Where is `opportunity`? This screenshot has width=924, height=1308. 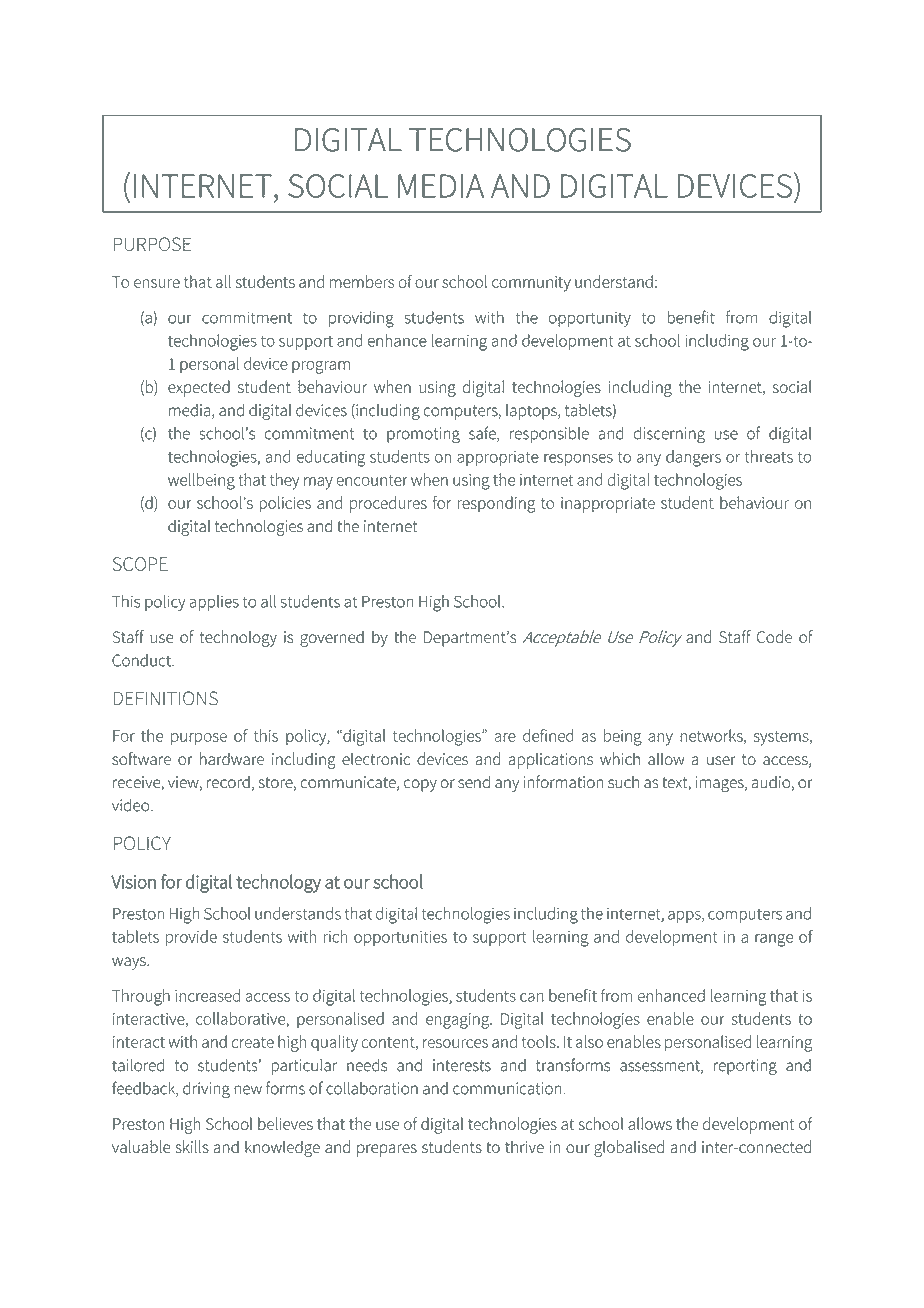 opportunity is located at coordinates (590, 319).
